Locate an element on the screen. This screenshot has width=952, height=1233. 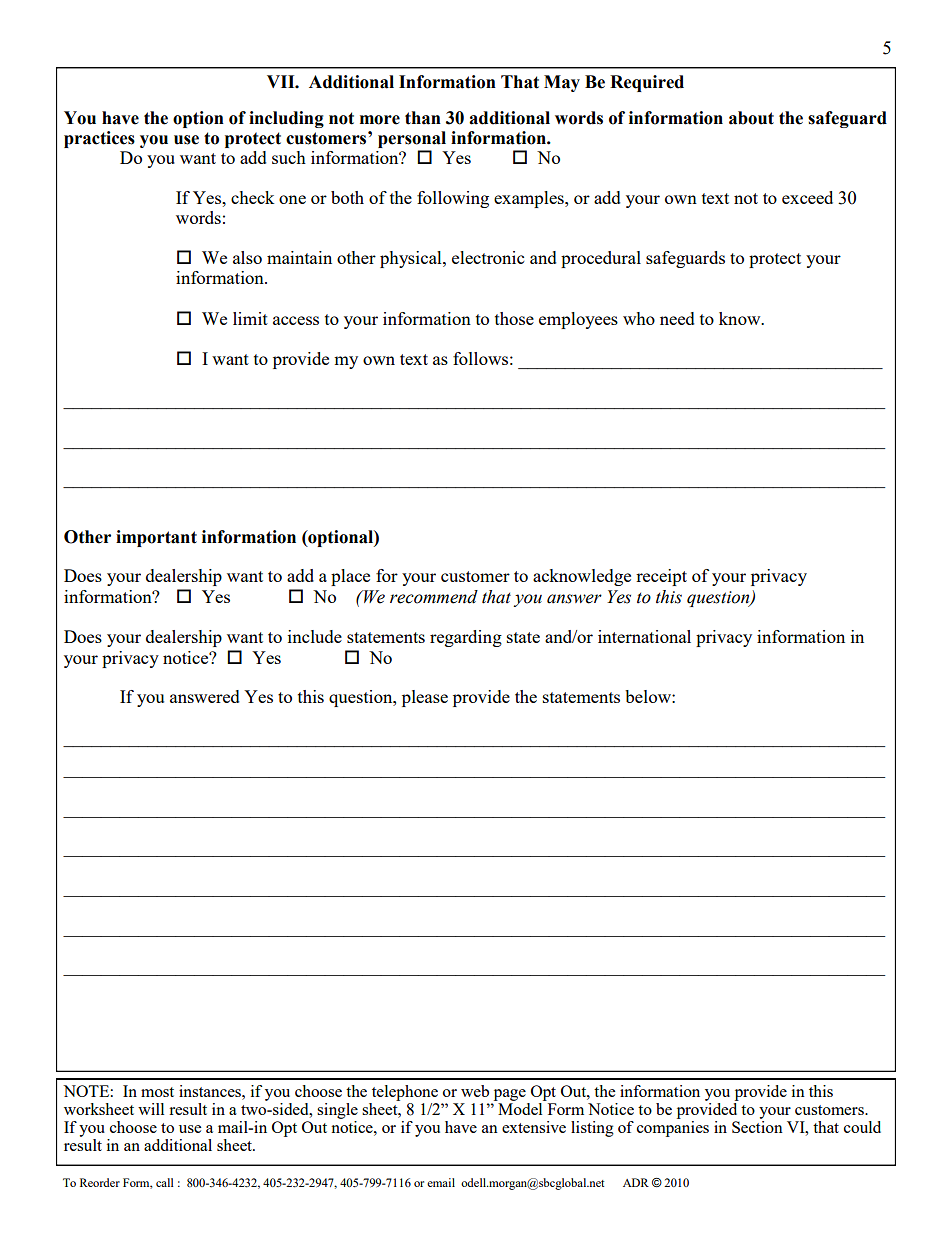
those is located at coordinates (514, 318).
